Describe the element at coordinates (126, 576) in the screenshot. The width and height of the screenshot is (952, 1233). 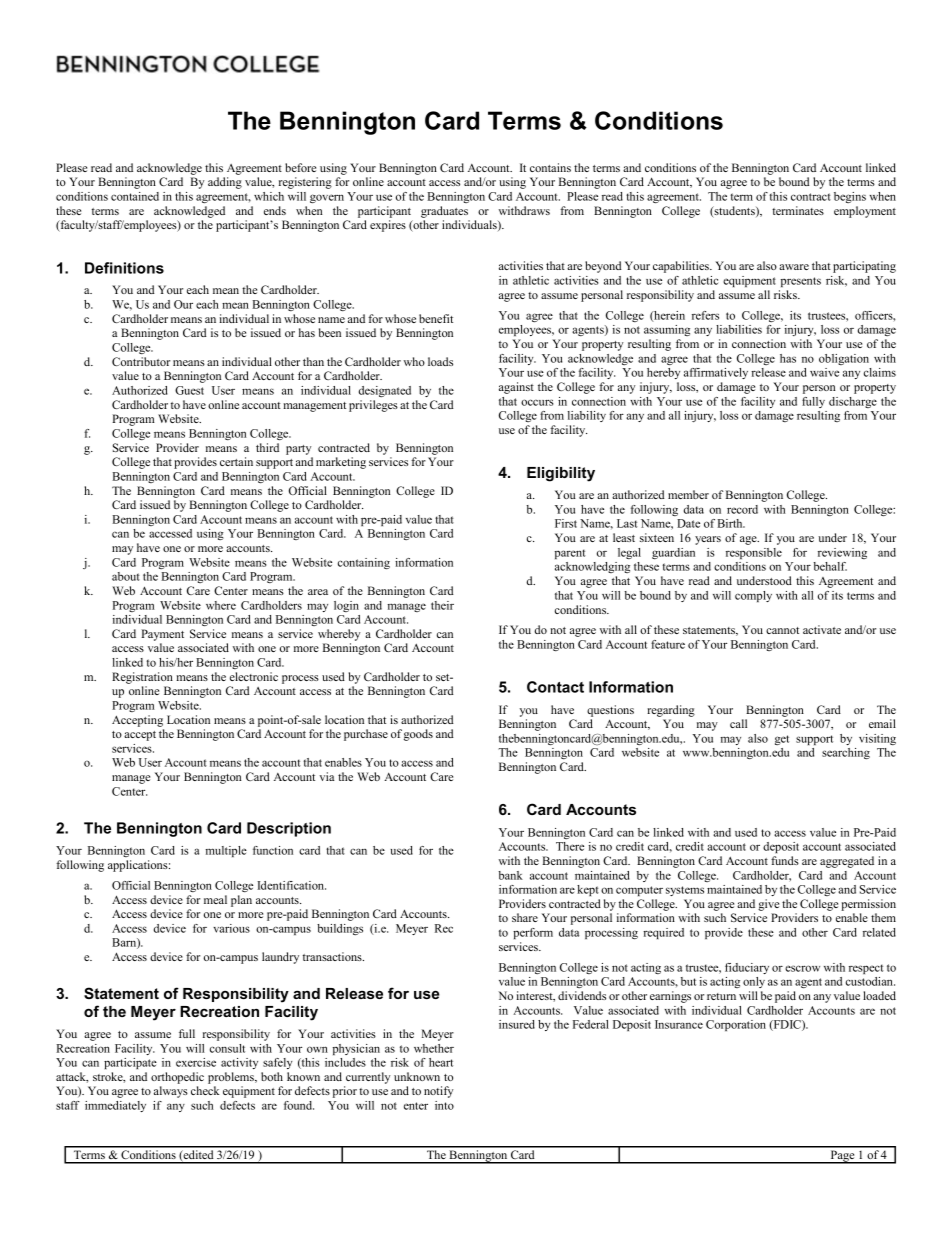
I see `about` at that location.
